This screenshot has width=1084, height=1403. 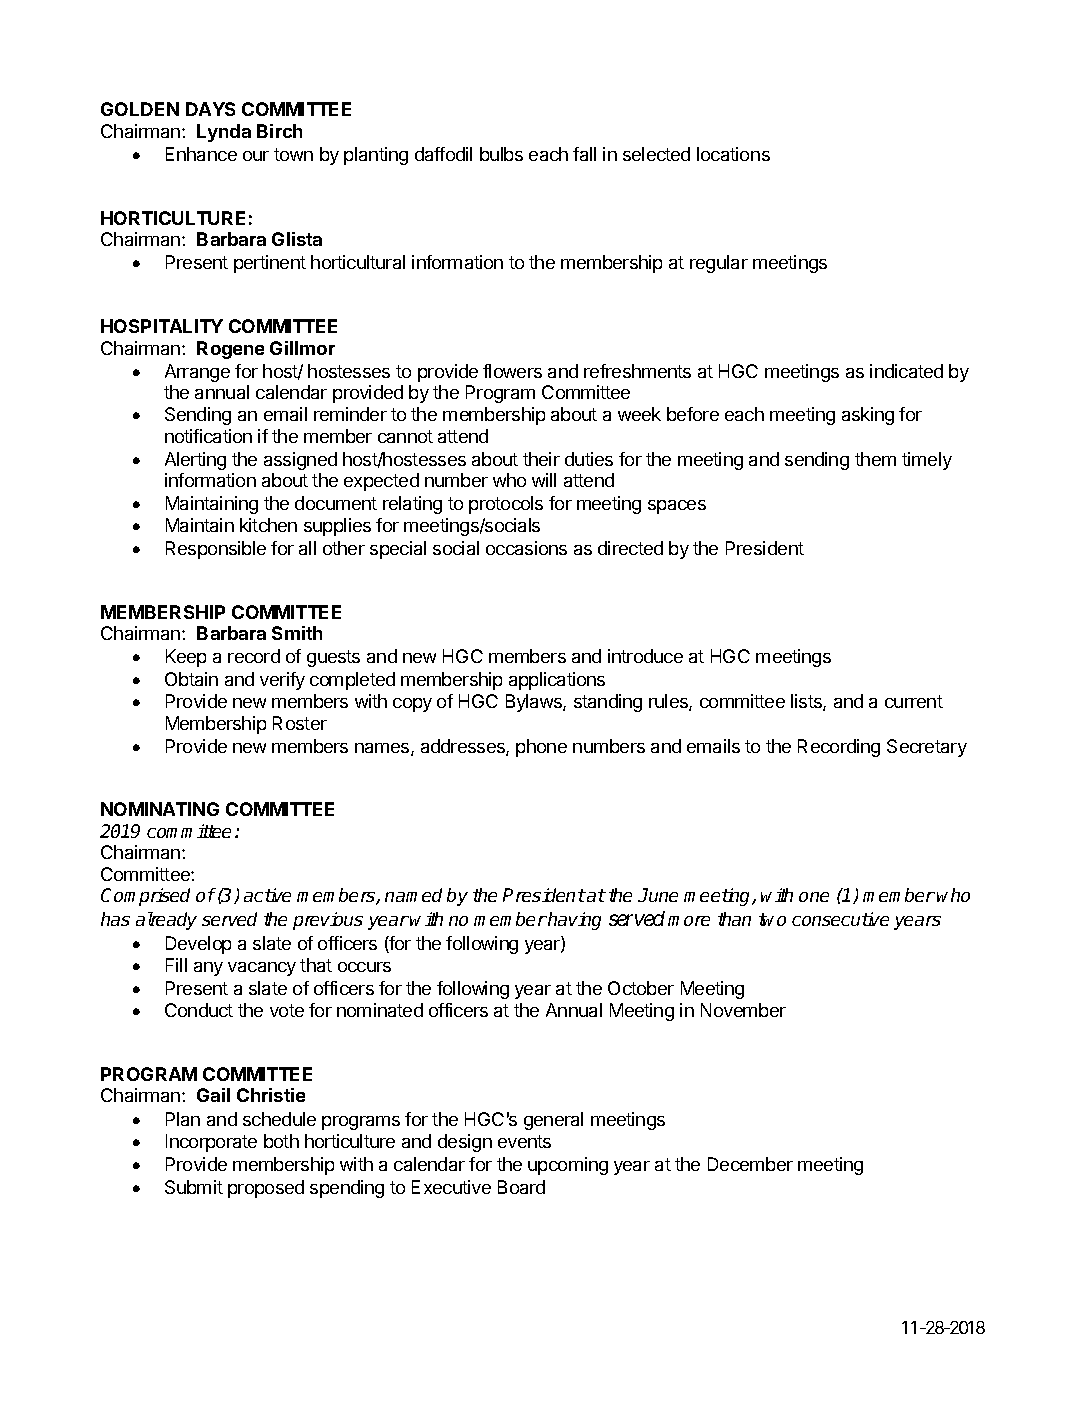 I want to click on Incorporate, so click(x=211, y=1143).
